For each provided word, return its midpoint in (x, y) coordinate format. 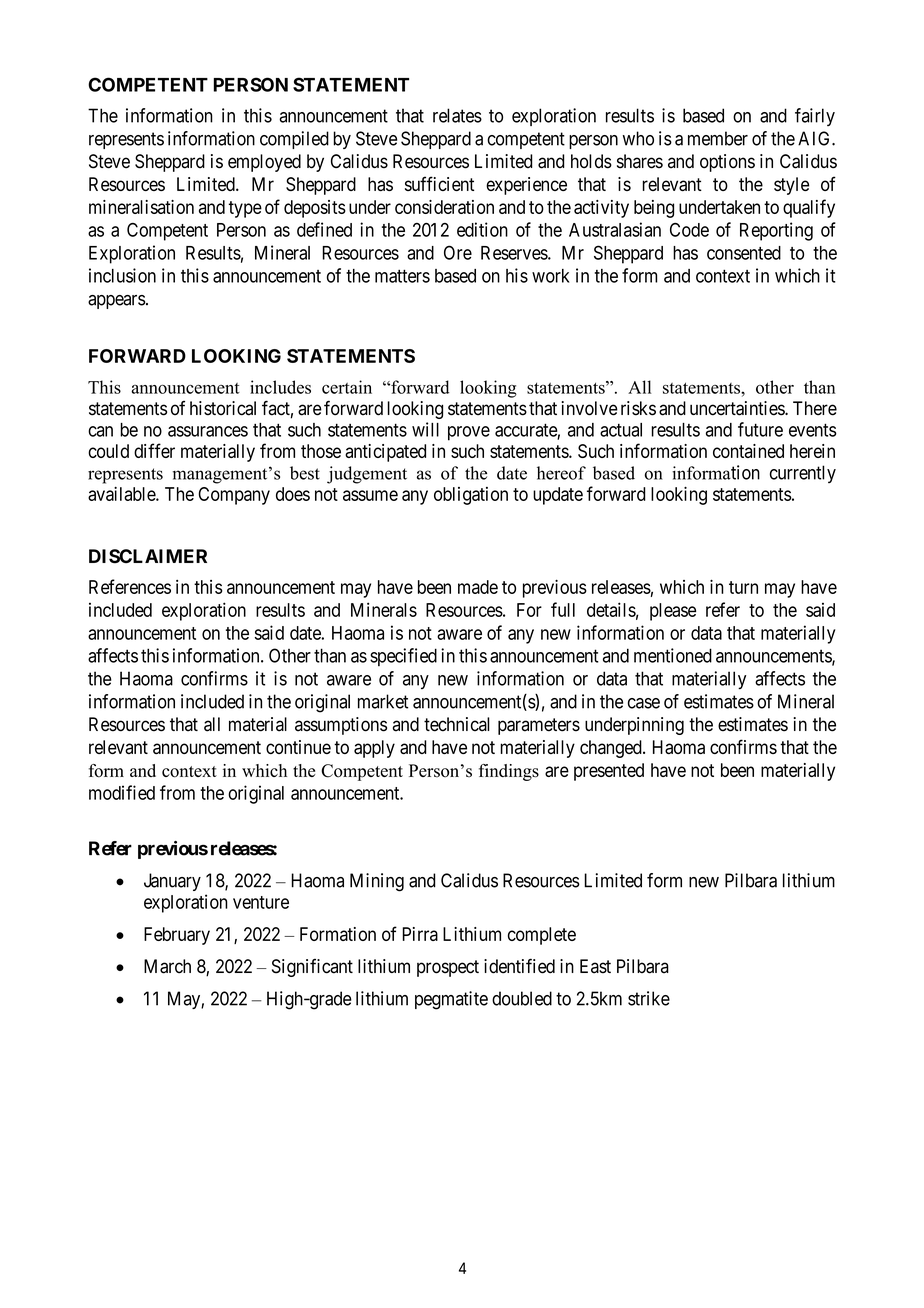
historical (223, 408)
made (478, 587)
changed (612, 749)
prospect (448, 968)
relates (457, 115)
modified (122, 792)
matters (402, 276)
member (718, 138)
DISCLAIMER (148, 556)
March (167, 966)
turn (743, 587)
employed (264, 163)
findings (509, 772)
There (815, 408)
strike (649, 998)
